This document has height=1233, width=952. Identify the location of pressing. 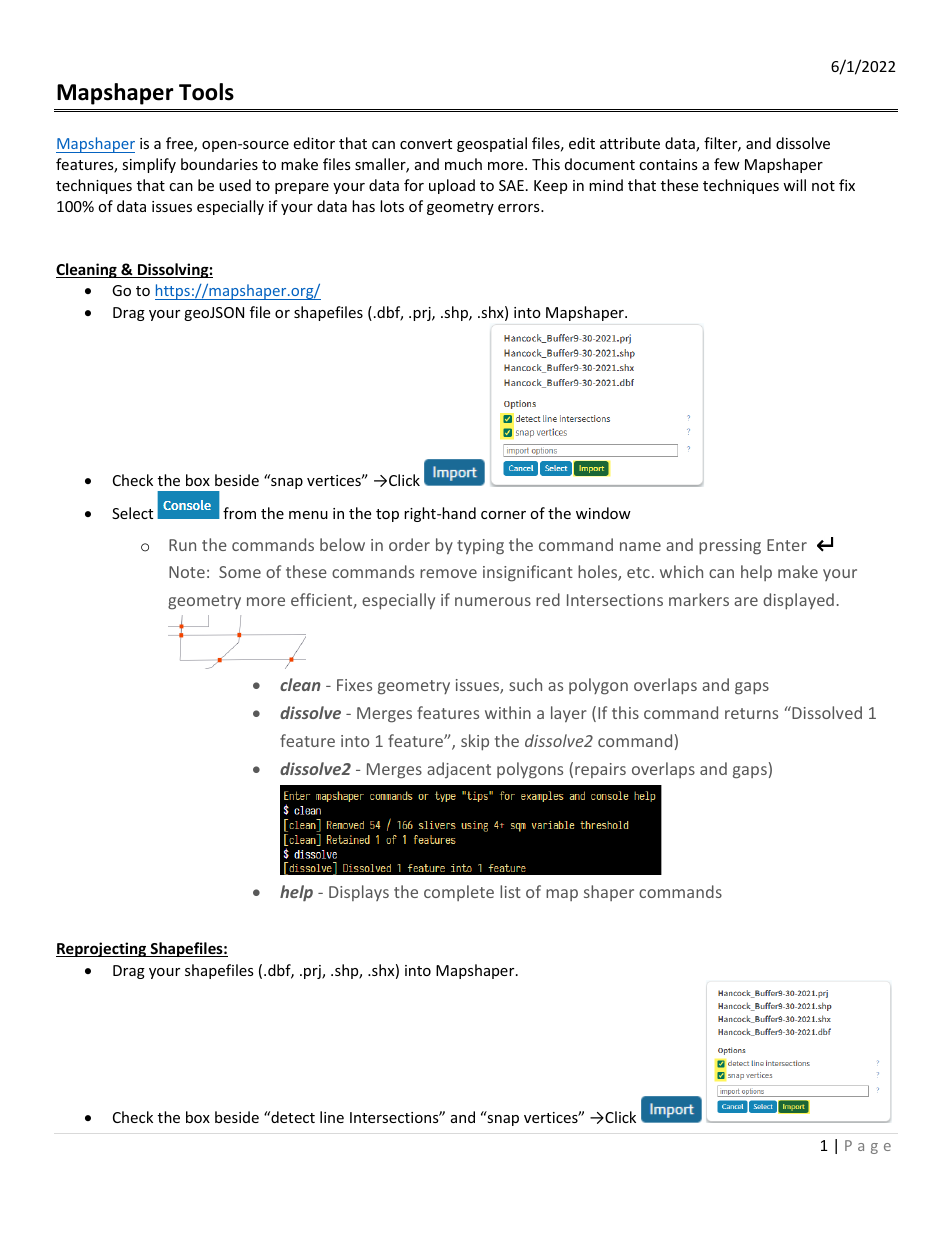
(730, 547).
